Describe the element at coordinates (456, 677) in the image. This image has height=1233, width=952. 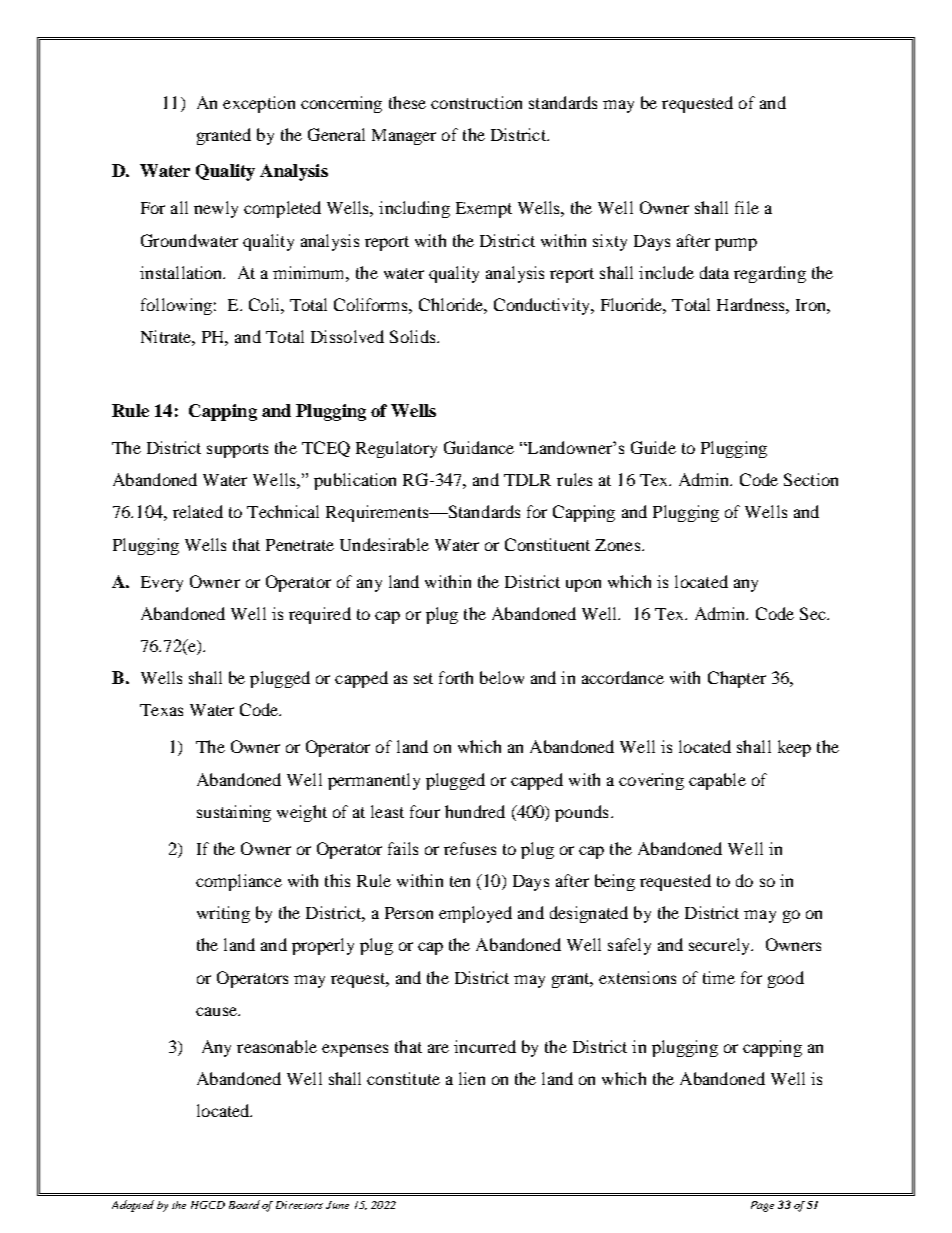
I see `forth` at that location.
